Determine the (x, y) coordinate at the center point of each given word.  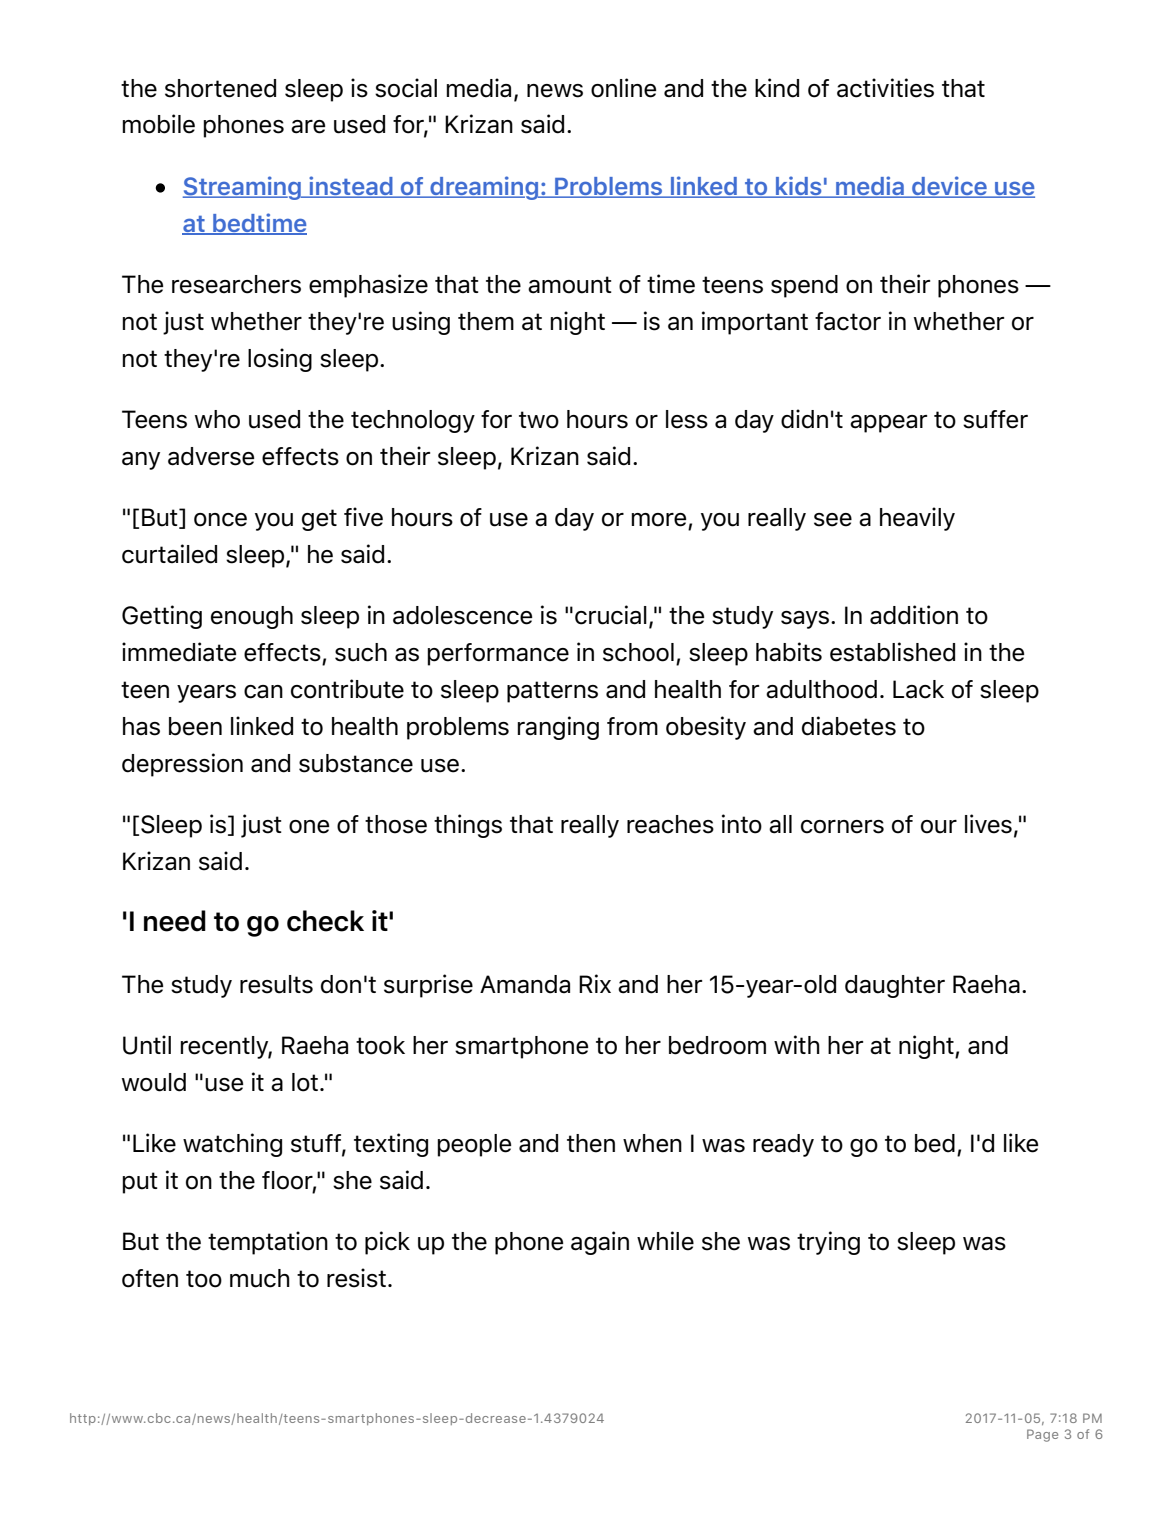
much (260, 1278)
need (175, 921)
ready (783, 1145)
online (623, 88)
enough (252, 617)
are (308, 127)
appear (888, 424)
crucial (611, 615)
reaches (670, 824)
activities (885, 88)
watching (232, 1145)
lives (988, 824)
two (539, 420)
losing (280, 360)
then (591, 1143)
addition (914, 615)
